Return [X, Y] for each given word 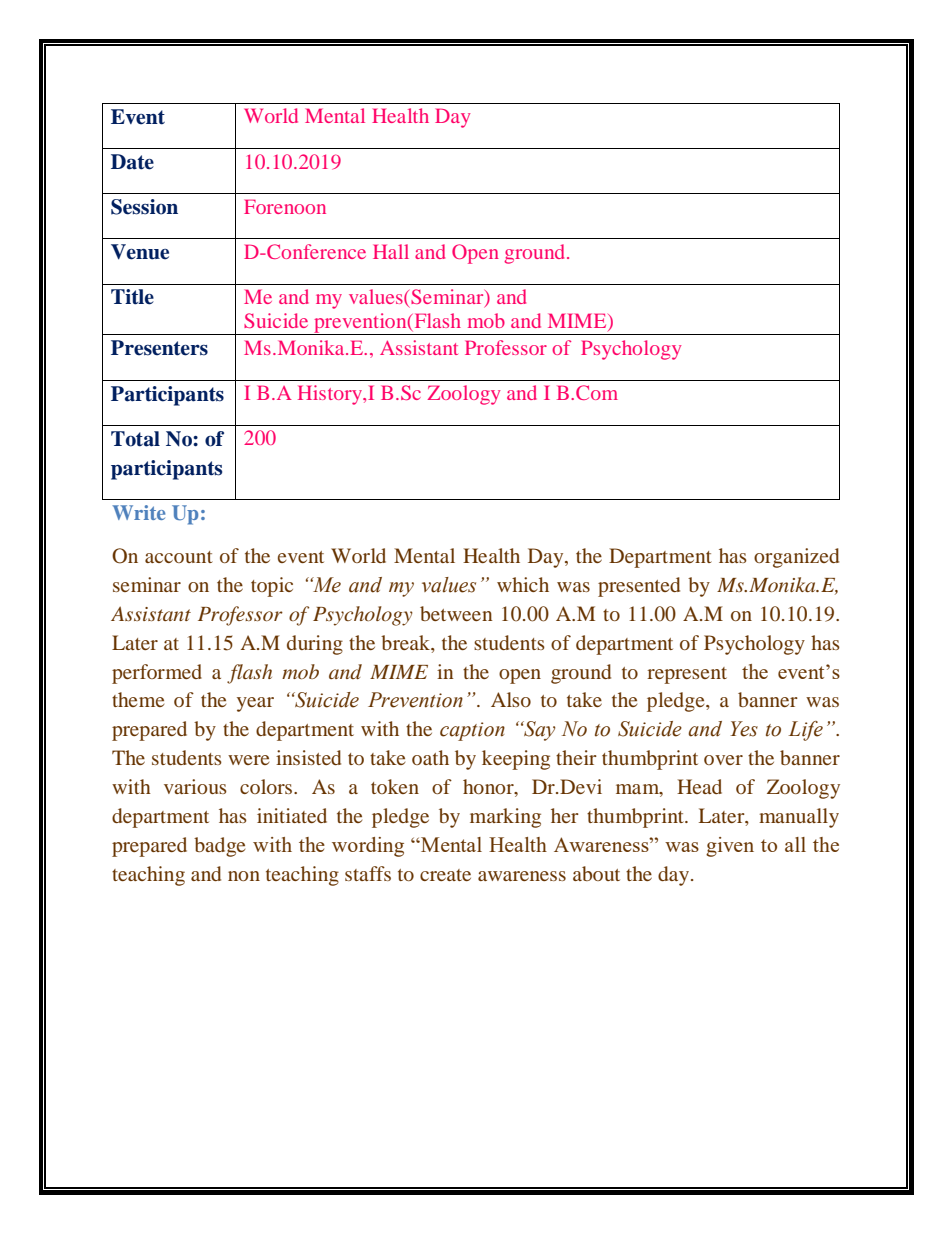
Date [132, 162]
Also [511, 699]
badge [219, 847]
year [255, 704]
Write [138, 512]
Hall [391, 251]
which [523, 584]
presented [639, 587]
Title [132, 297]
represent [687, 675]
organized [796, 558]
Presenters [159, 348]
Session [144, 207]
